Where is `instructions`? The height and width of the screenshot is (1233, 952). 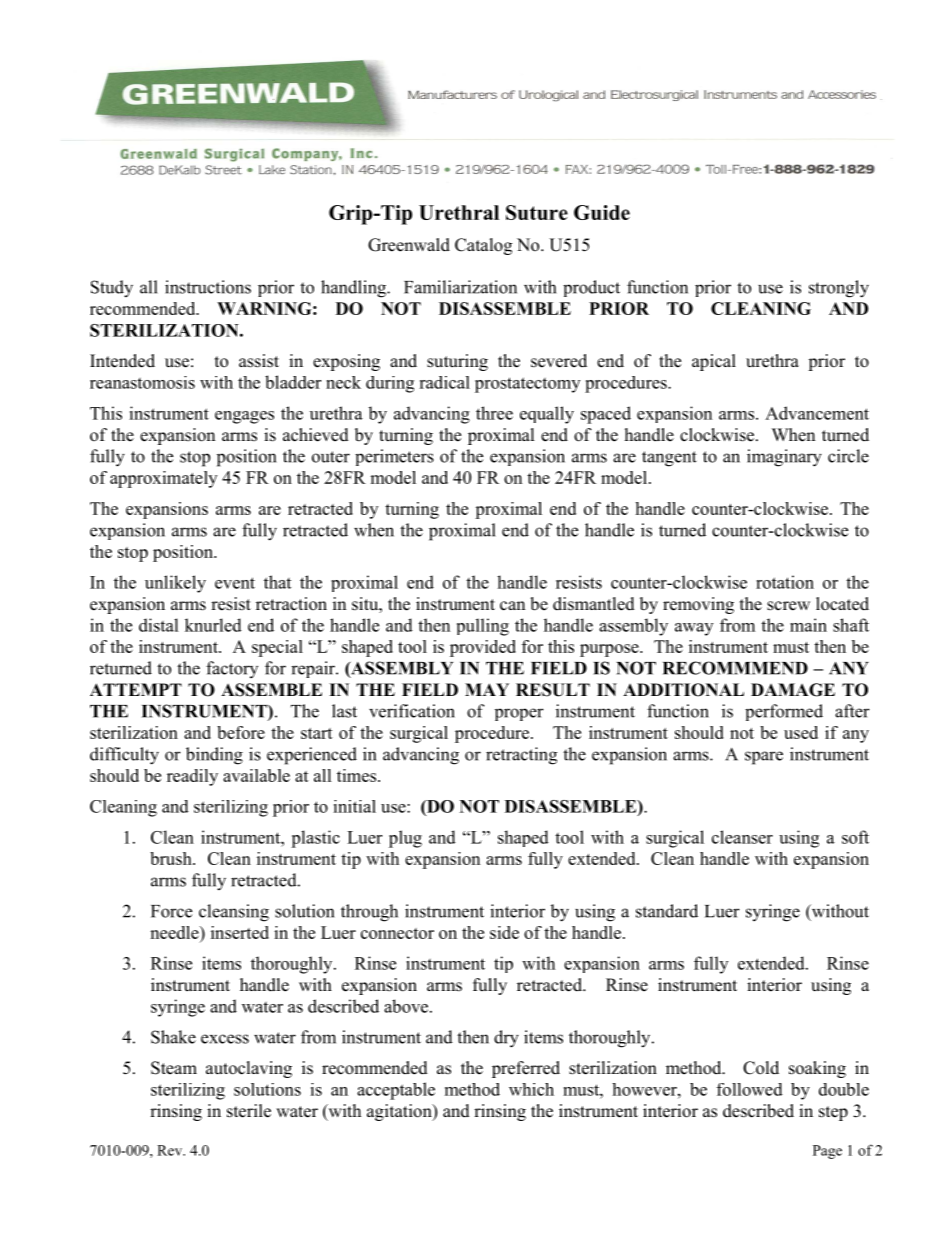
instructions is located at coordinates (208, 287).
